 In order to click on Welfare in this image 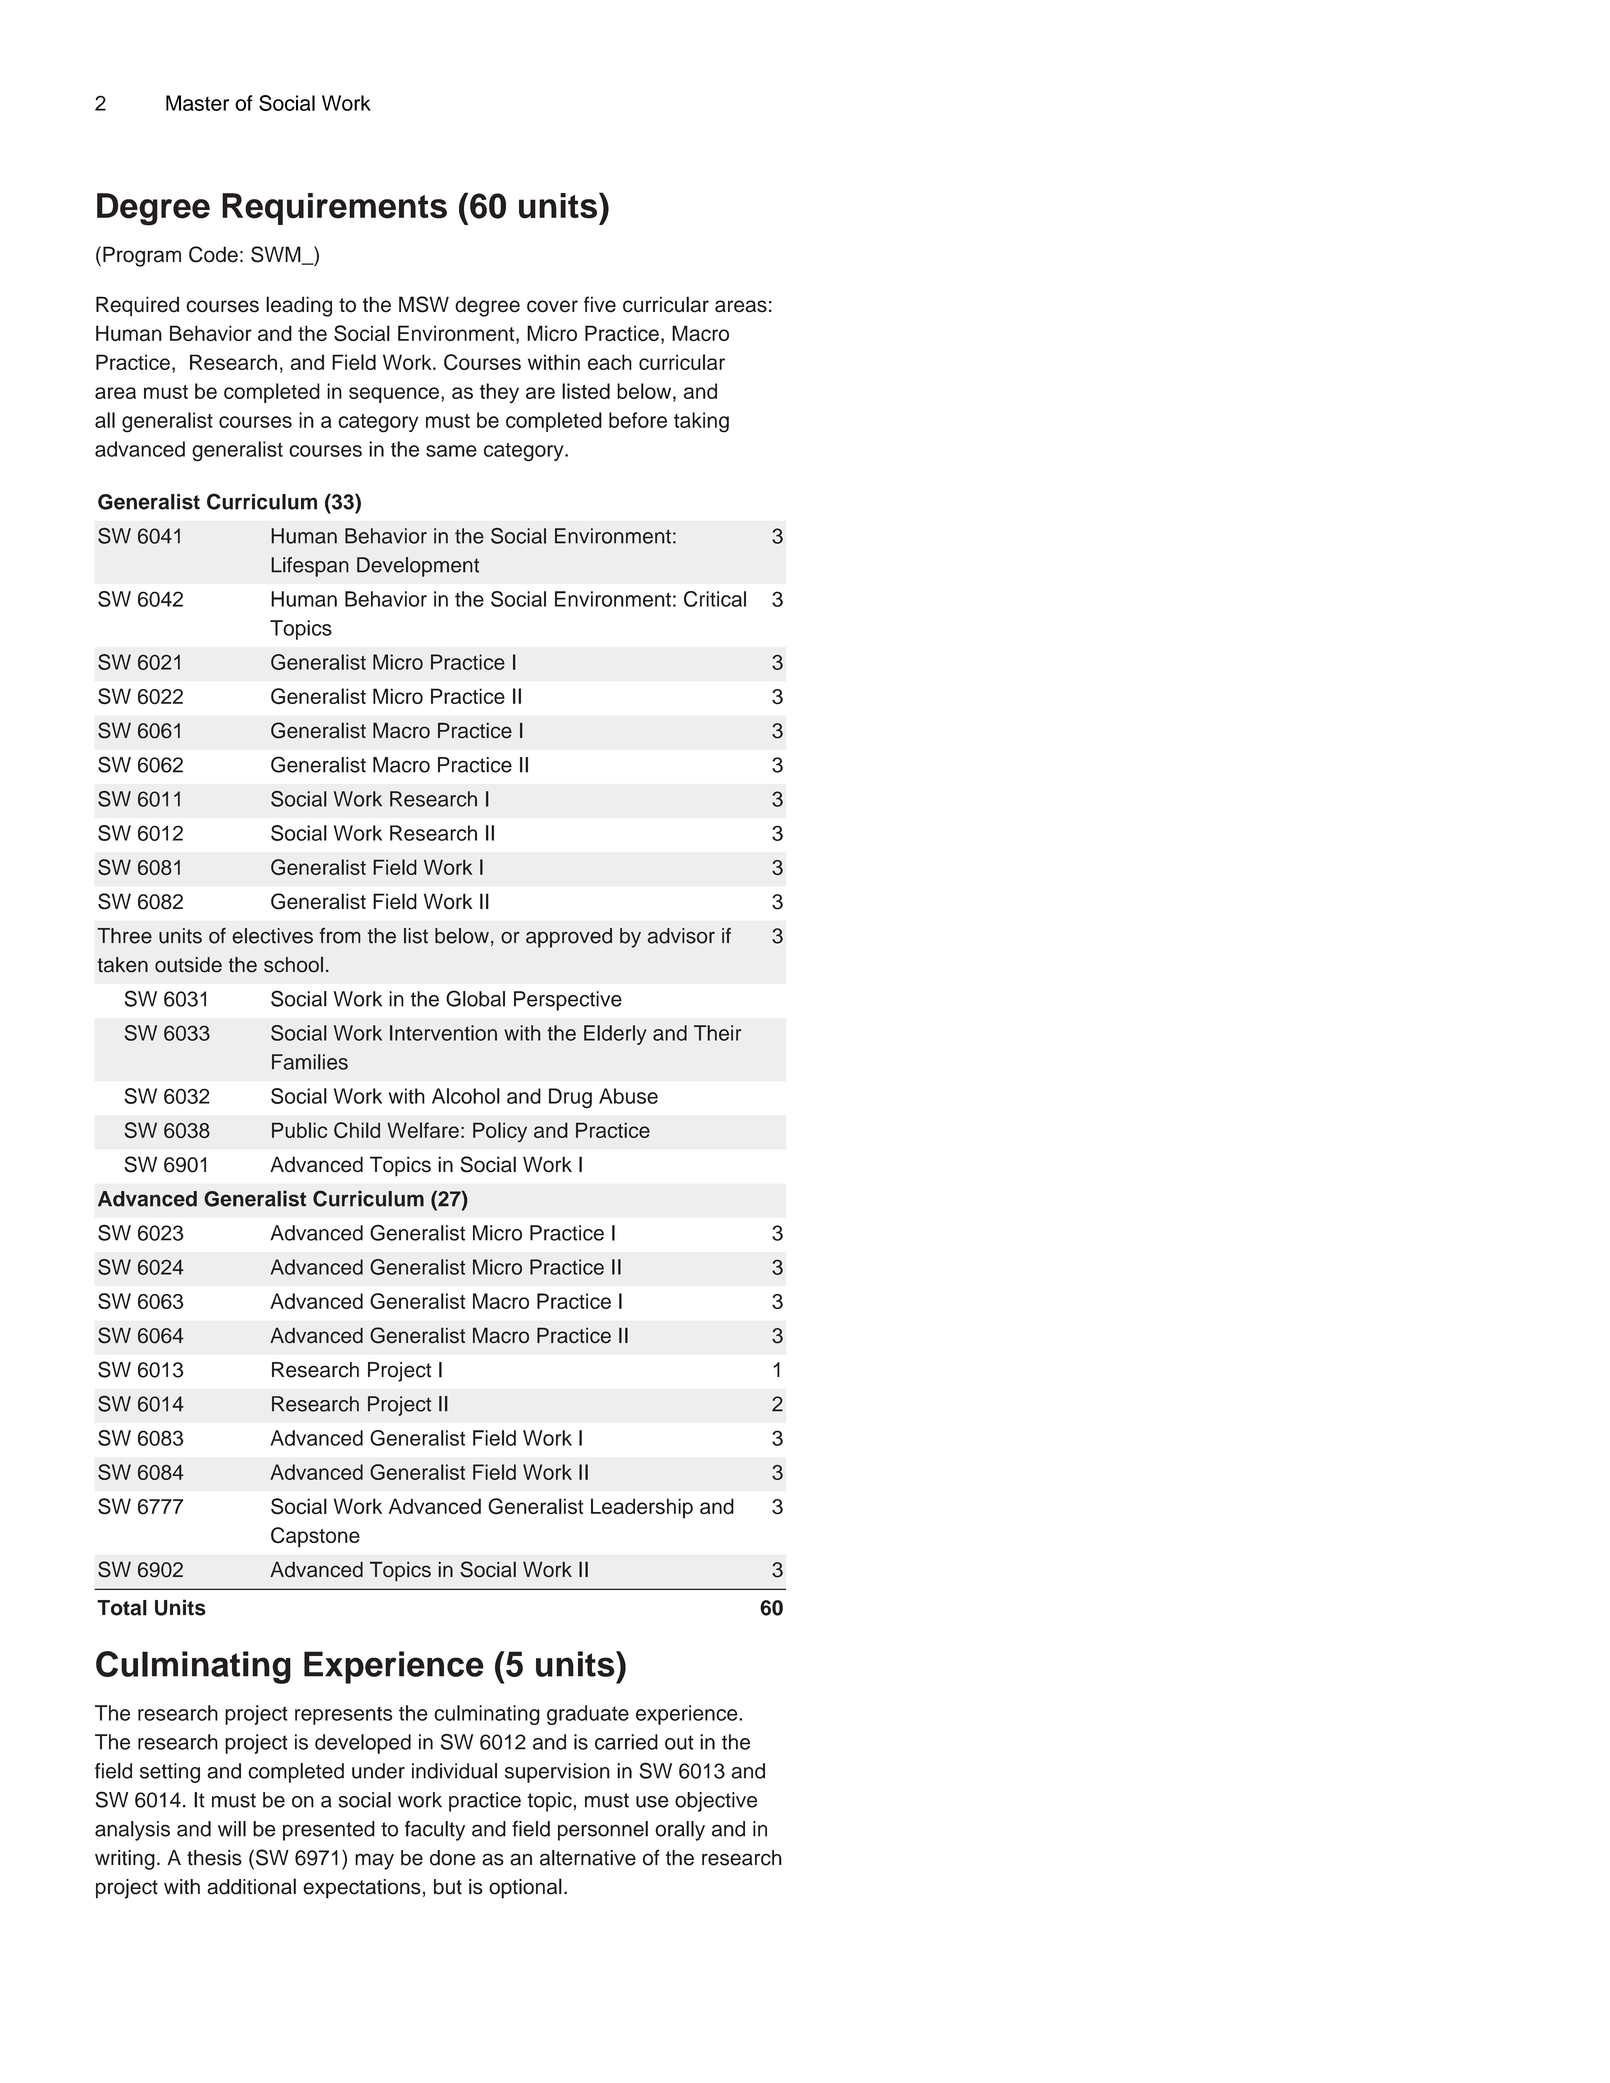, I will do `click(423, 1130)`.
